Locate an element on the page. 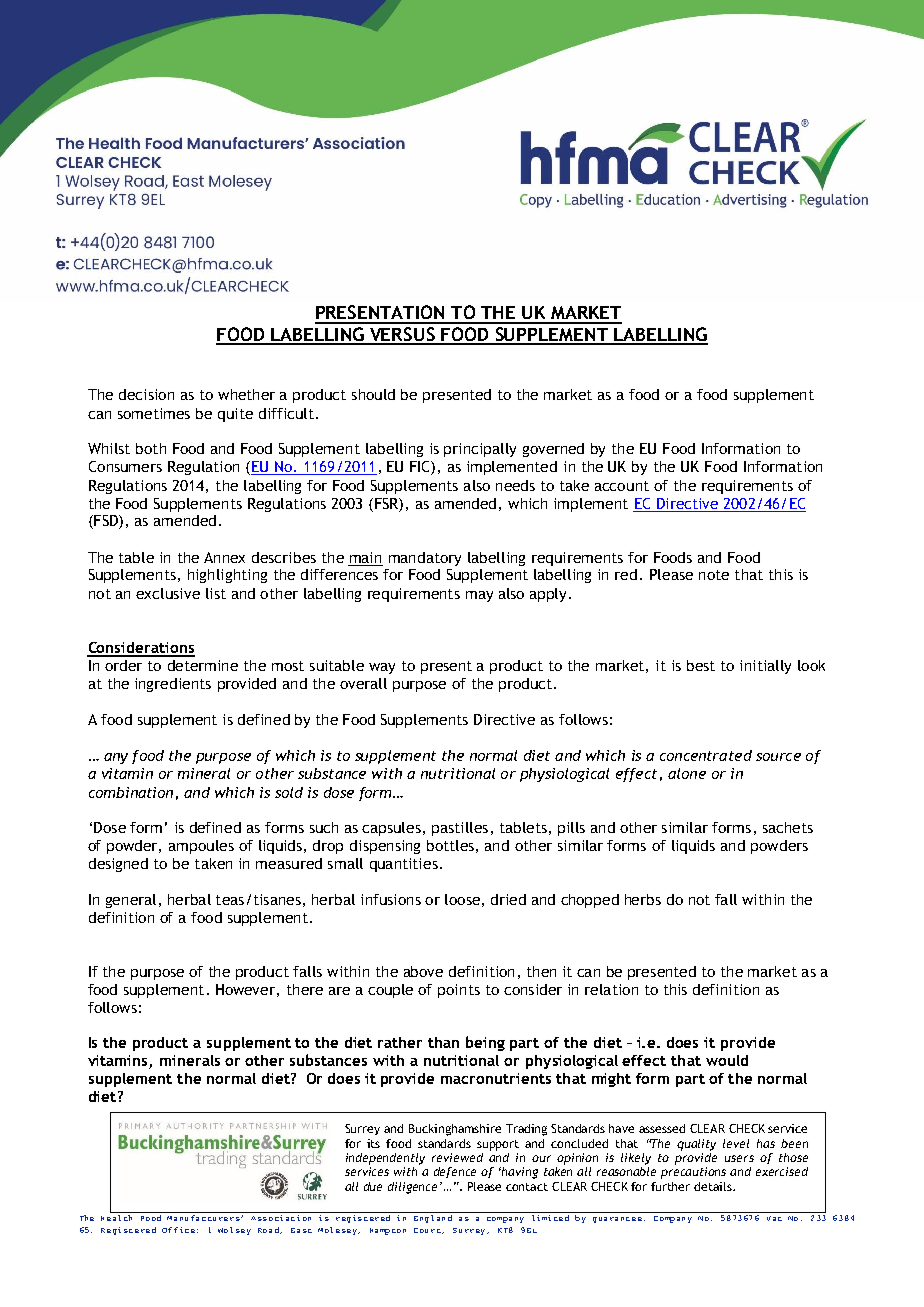  Health is located at coordinates (119, 1216).
